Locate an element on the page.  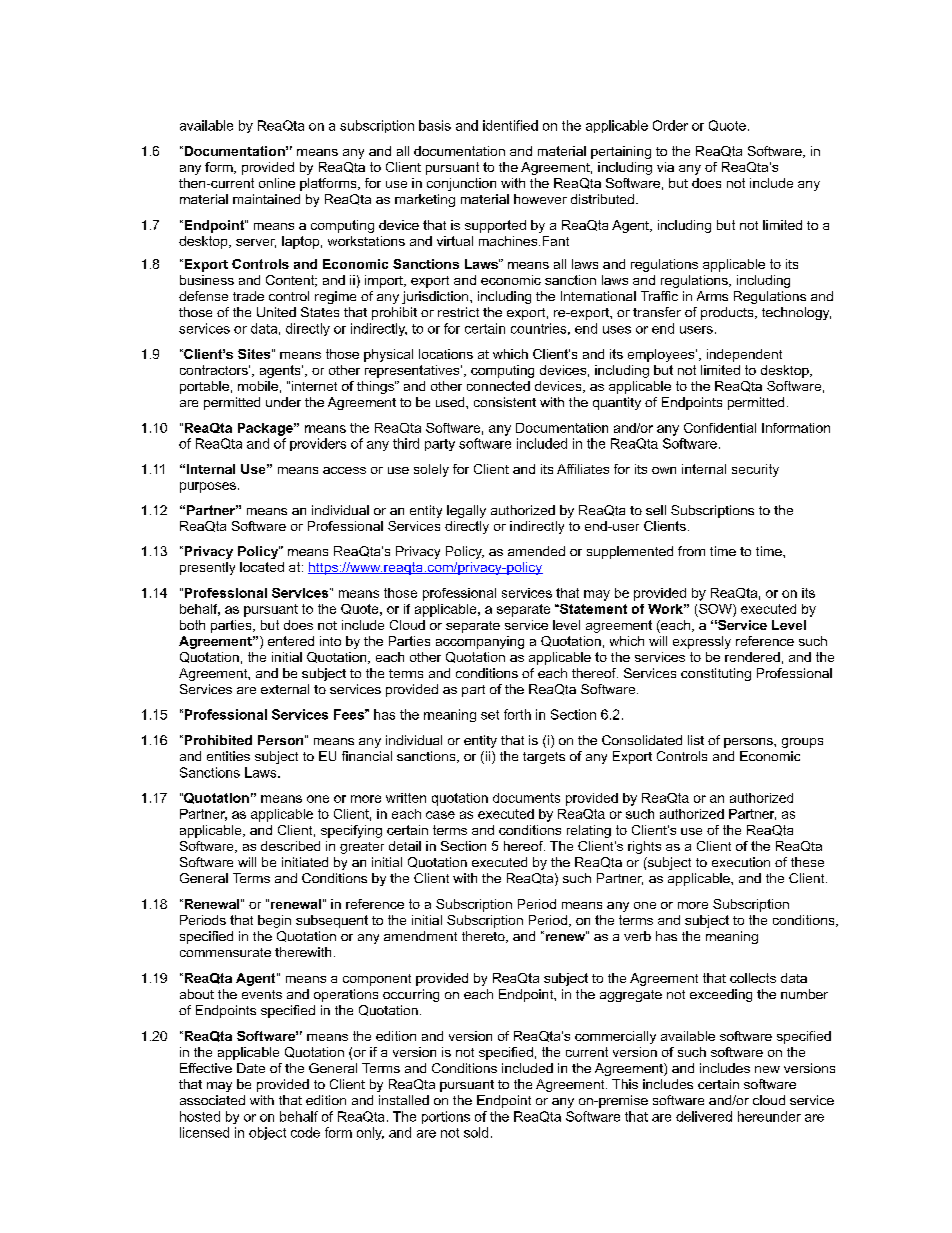
online is located at coordinates (277, 183).
